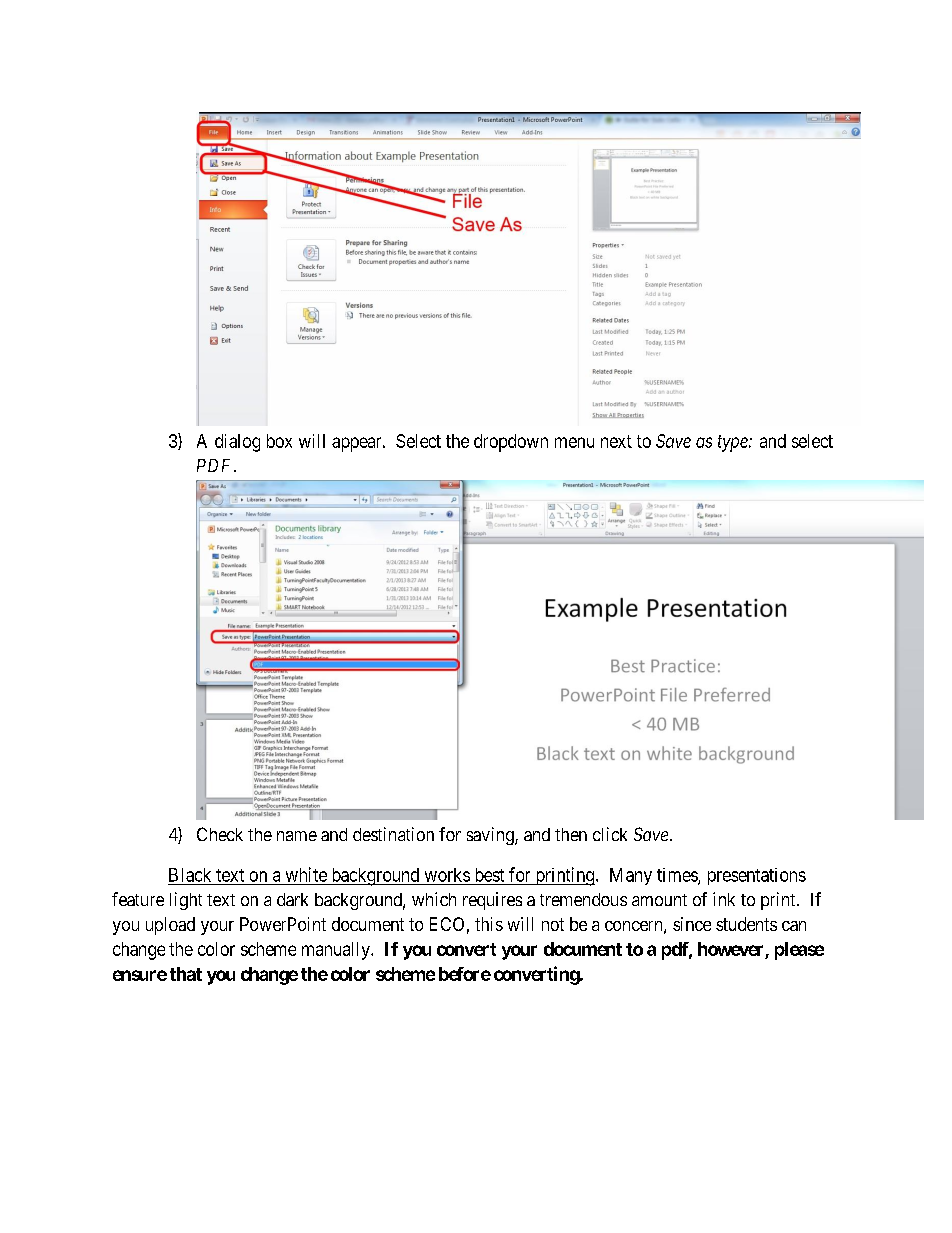 This screenshot has width=952, height=1233. Describe the element at coordinates (491, 836) in the screenshot. I see `saving` at that location.
